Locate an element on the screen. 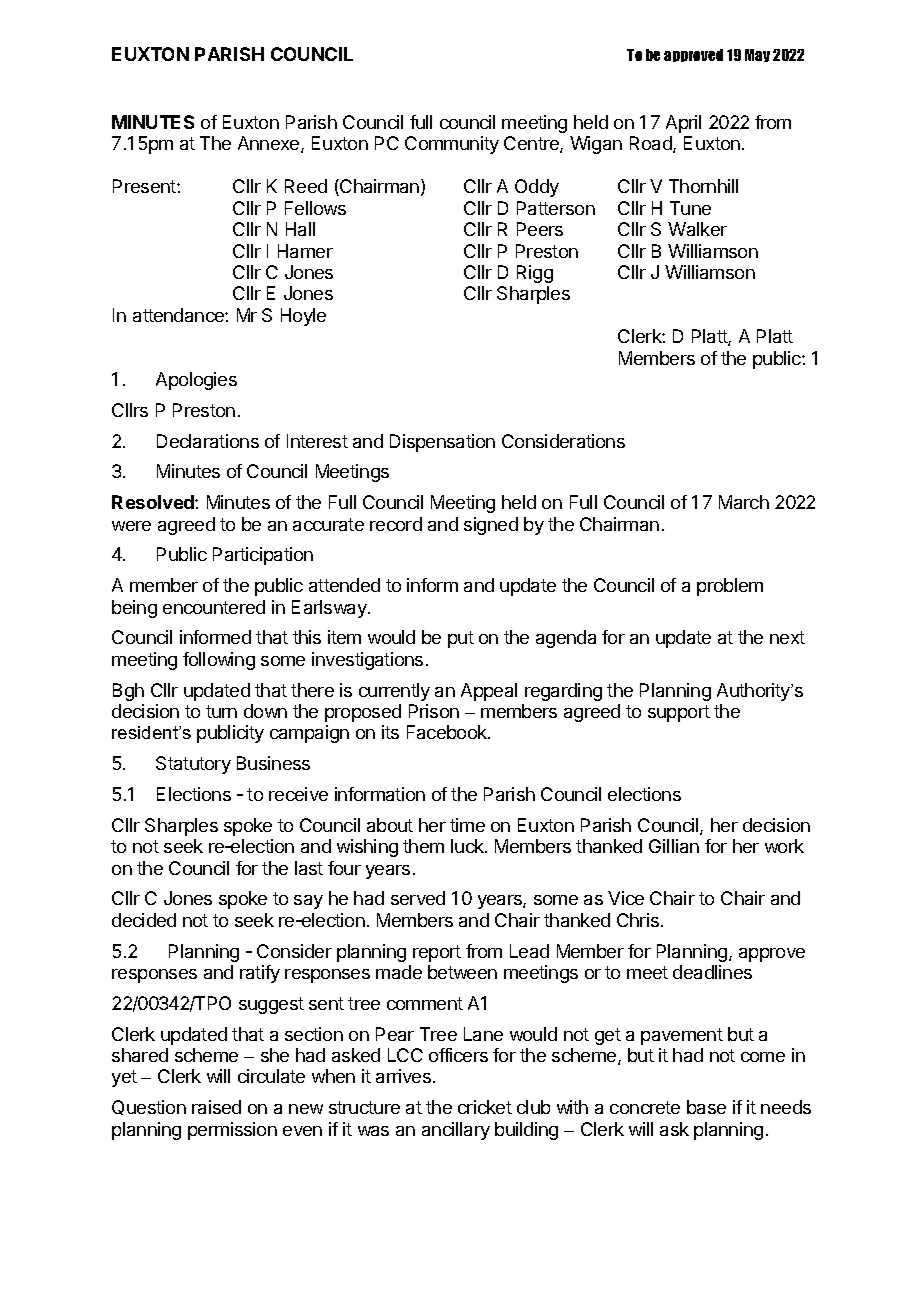 This screenshot has width=924, height=1308. support is located at coordinates (679, 713).
